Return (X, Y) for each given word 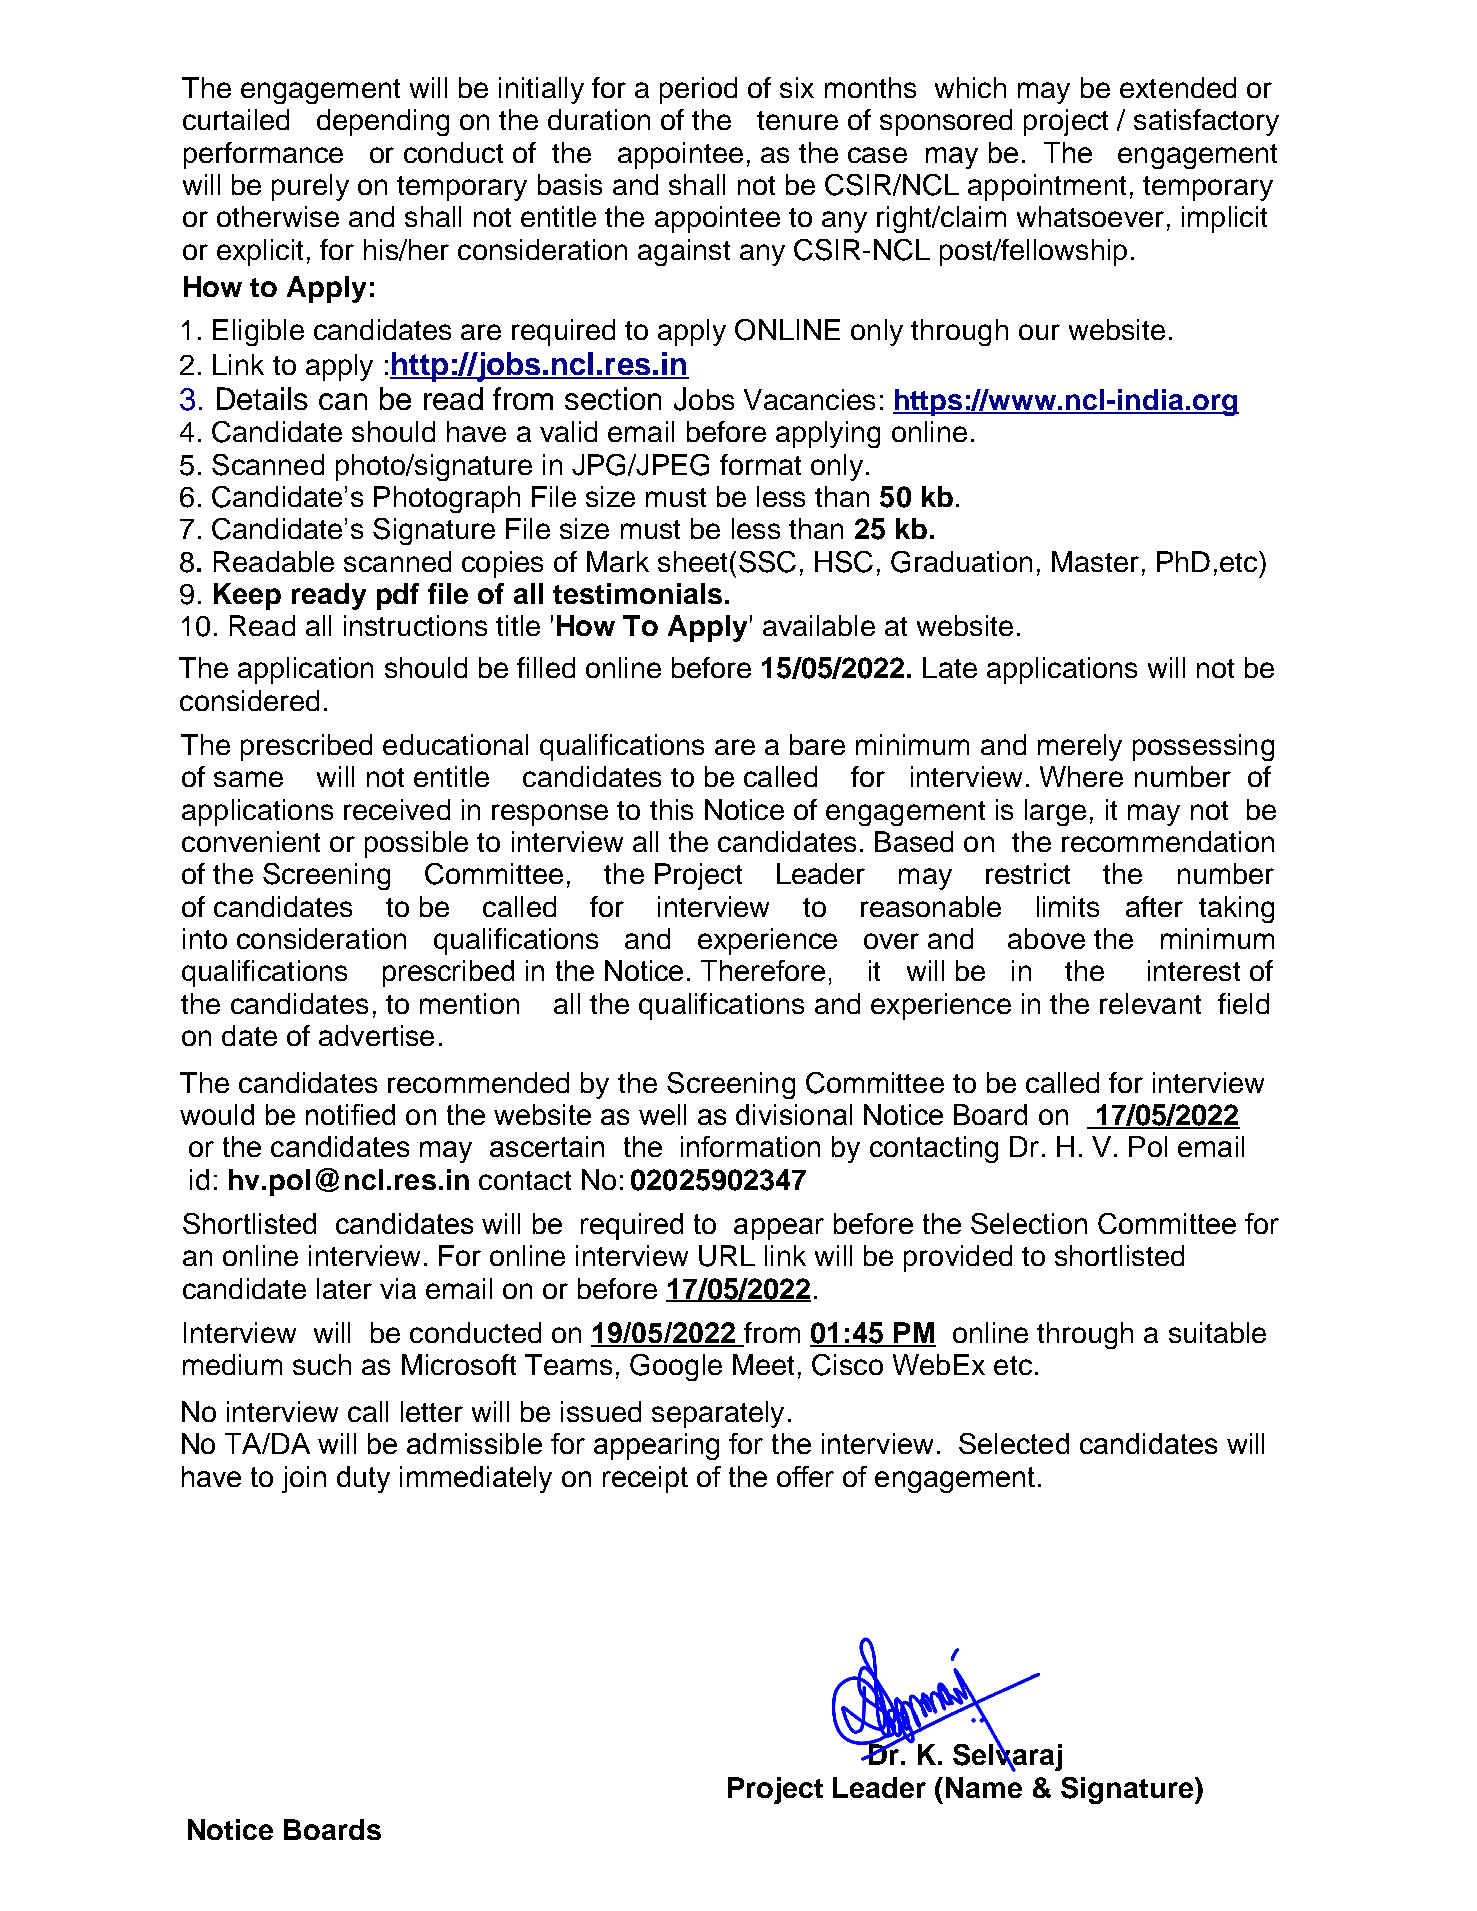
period (698, 90)
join (304, 1479)
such (322, 1364)
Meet (763, 1364)
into (205, 938)
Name (984, 1787)
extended (1178, 87)
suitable (1217, 1332)
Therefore (763, 970)
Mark (618, 561)
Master (1095, 561)
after (1154, 906)
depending (383, 122)
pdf (398, 596)
